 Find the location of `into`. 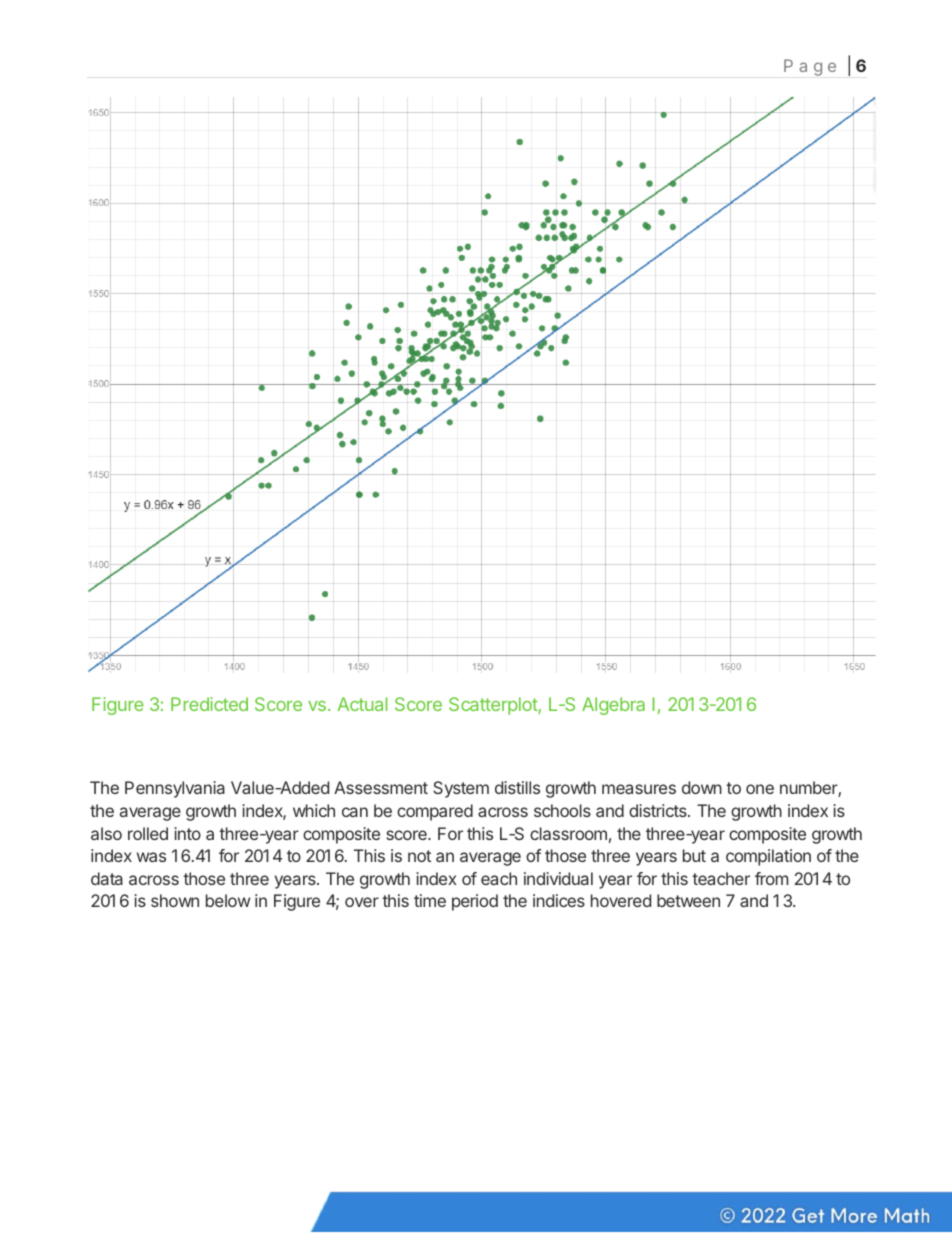

into is located at coordinates (187, 833).
